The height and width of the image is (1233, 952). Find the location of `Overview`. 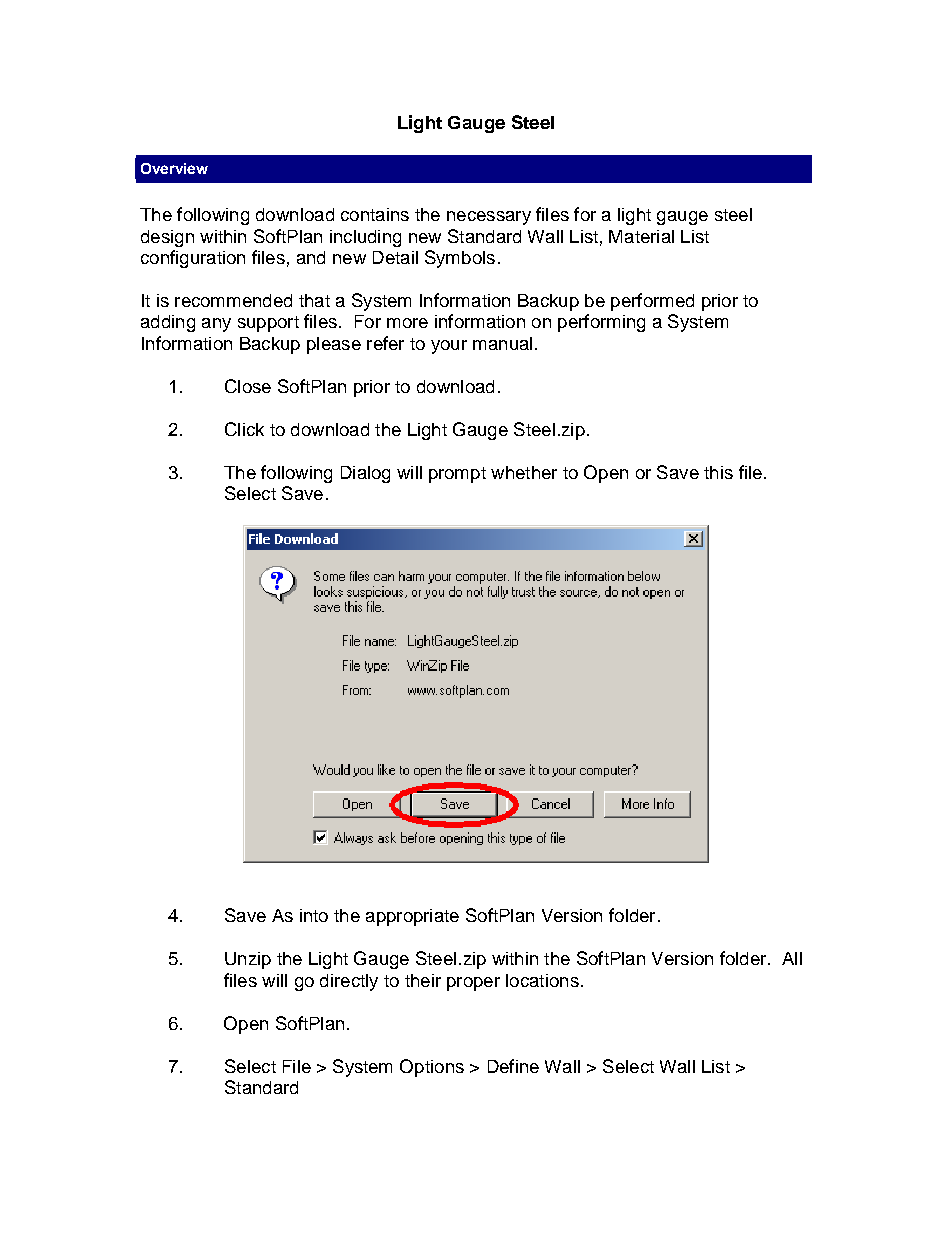

Overview is located at coordinates (174, 168).
